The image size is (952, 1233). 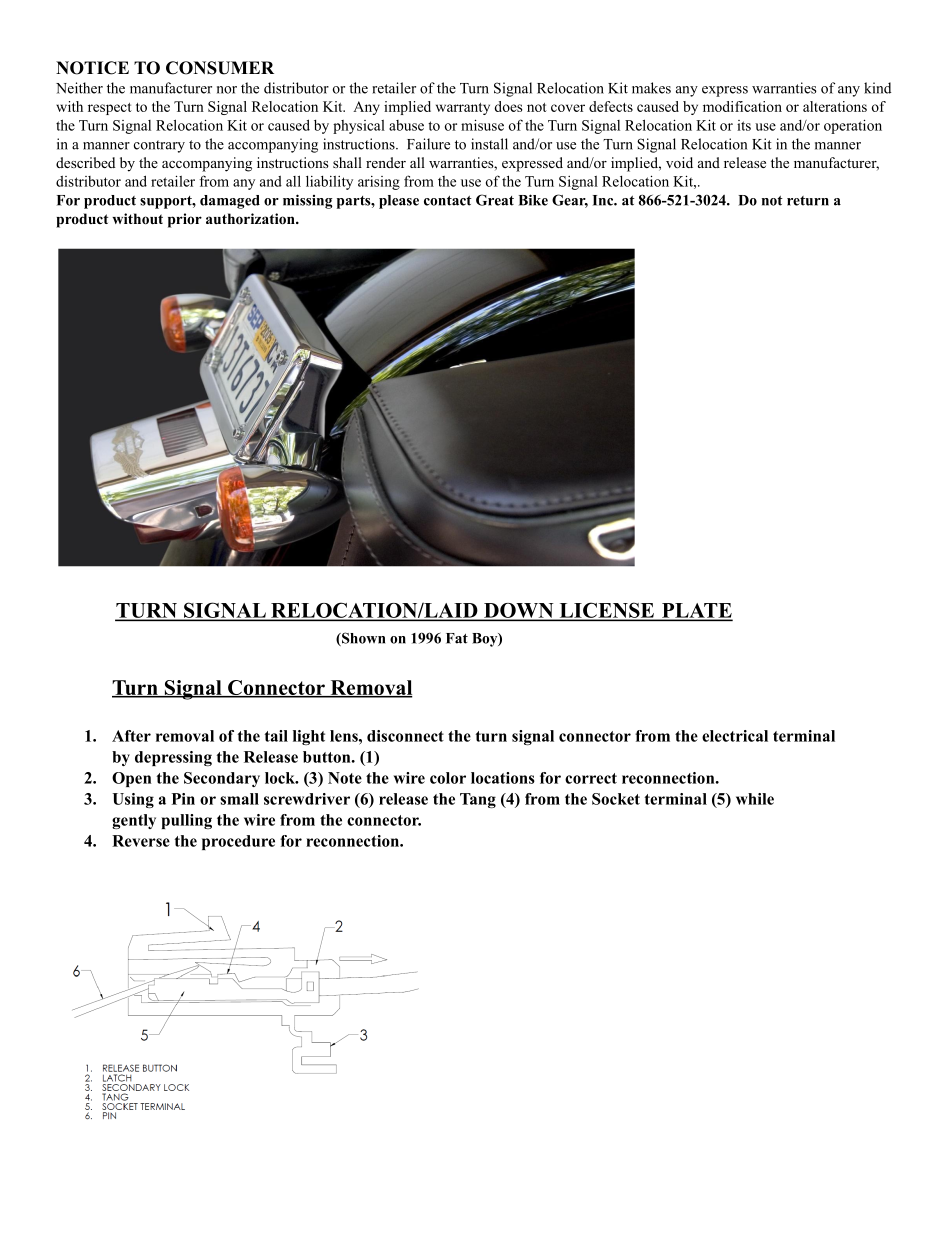 What do you see at coordinates (478, 800) in the image?
I see `Tang` at bounding box center [478, 800].
